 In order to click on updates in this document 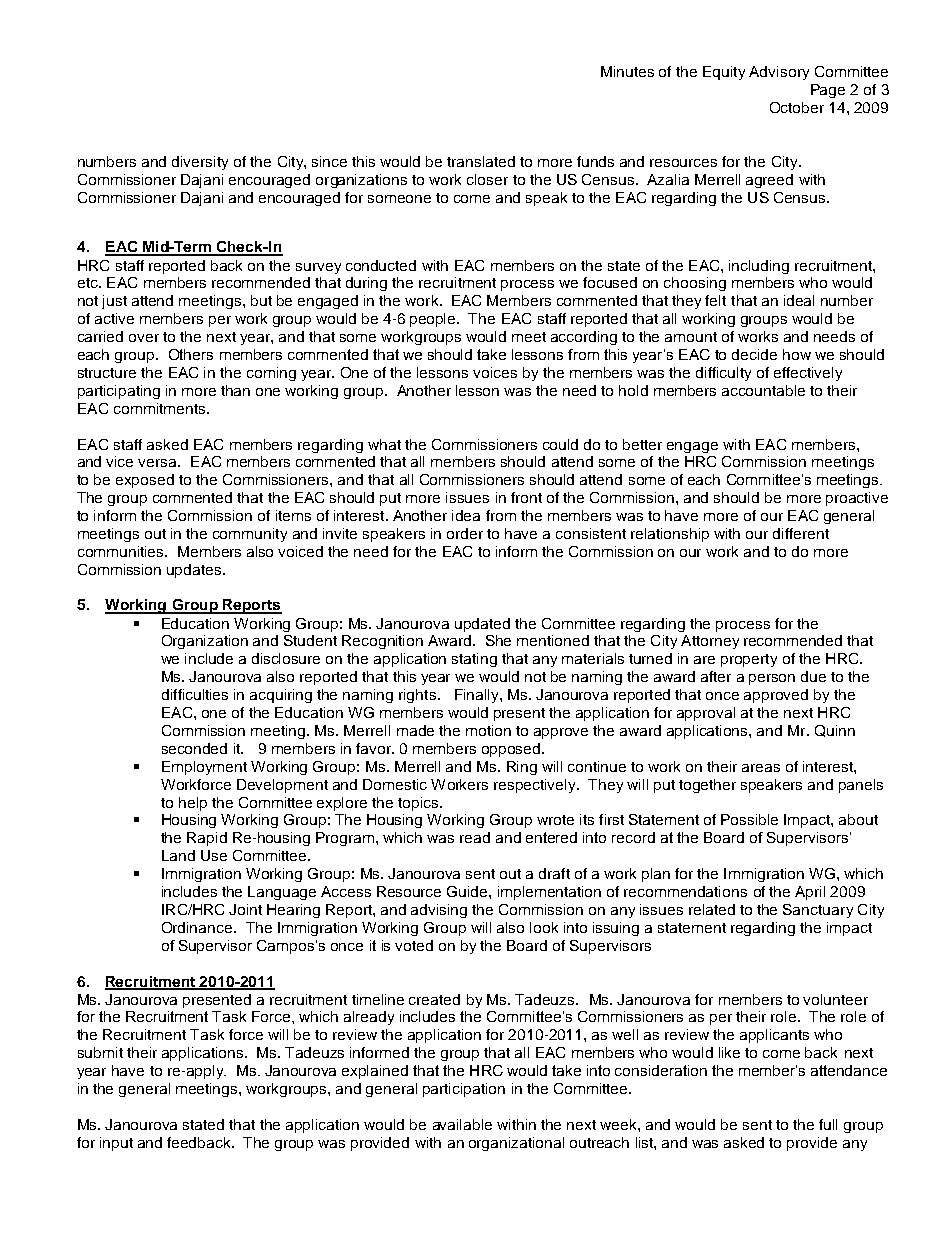, I will do `click(195, 571)`.
